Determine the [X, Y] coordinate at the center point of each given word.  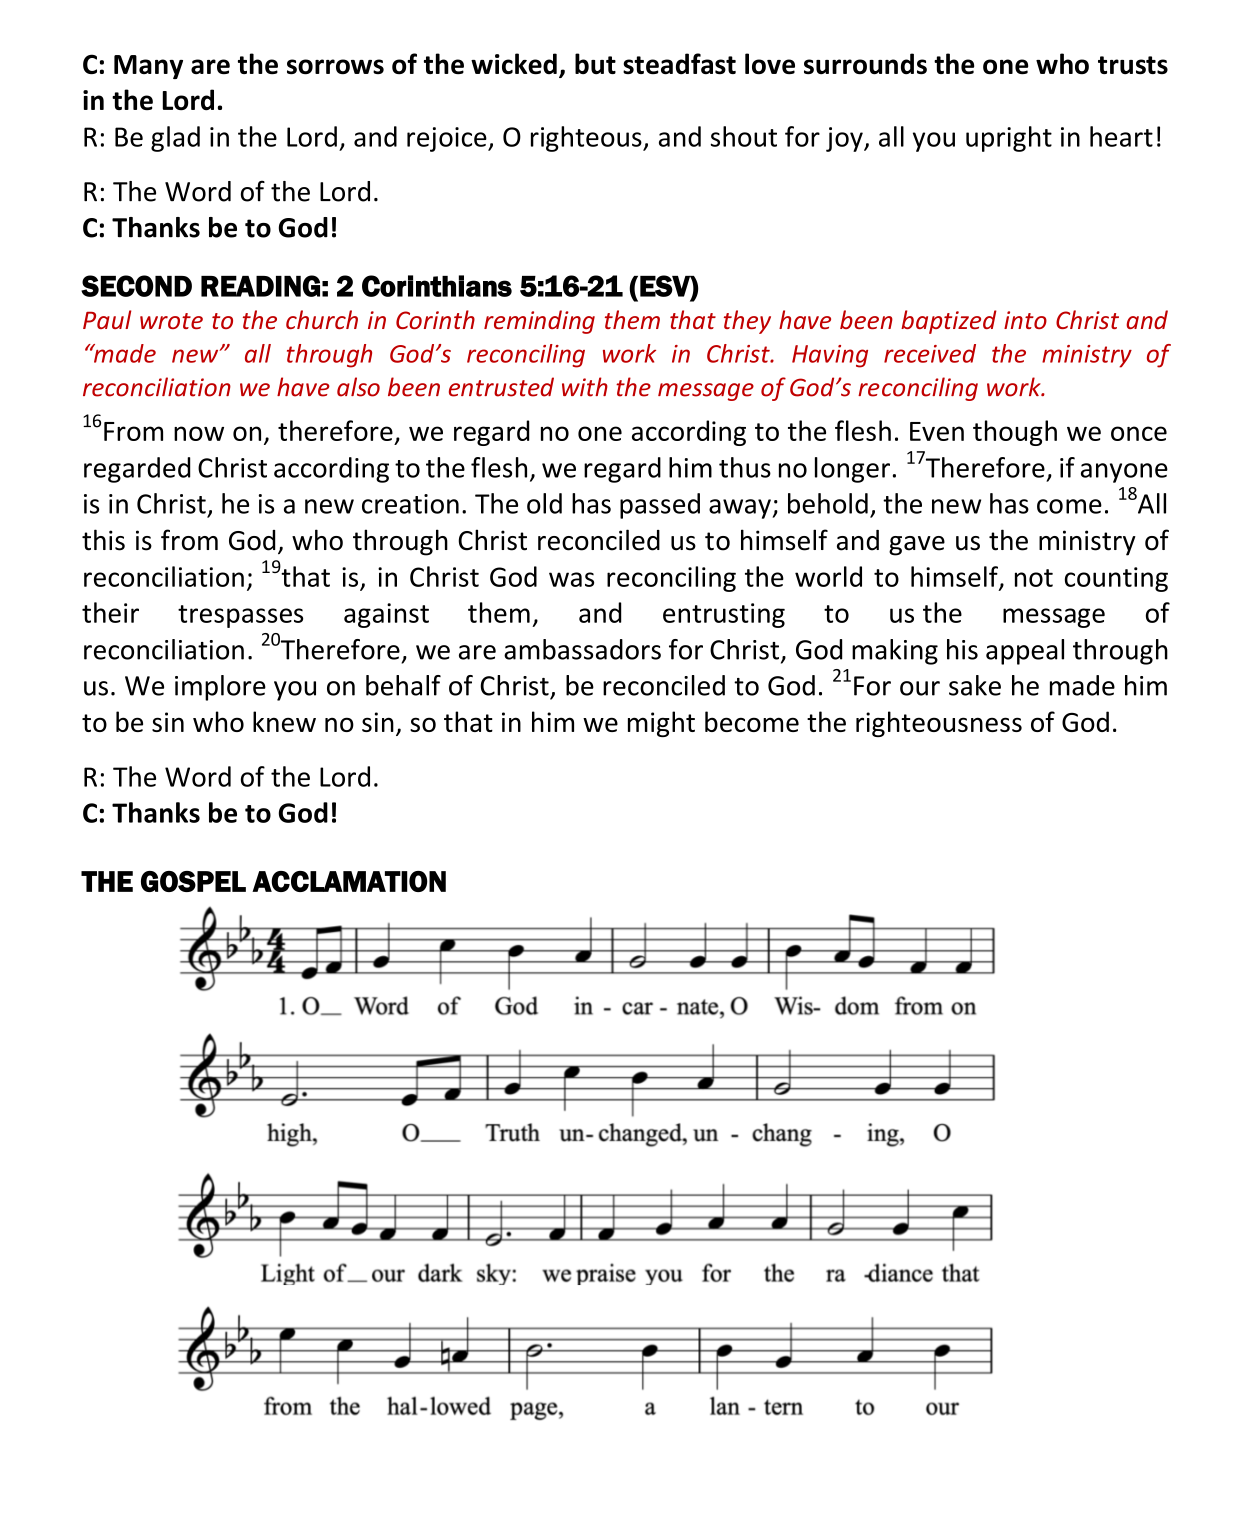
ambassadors [582, 649]
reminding [539, 322]
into [1025, 320]
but [595, 64]
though [1015, 433]
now [199, 433]
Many [148, 67]
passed [660, 506]
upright [1009, 139]
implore [220, 688]
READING [260, 286]
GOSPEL [193, 881]
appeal [1025, 652]
